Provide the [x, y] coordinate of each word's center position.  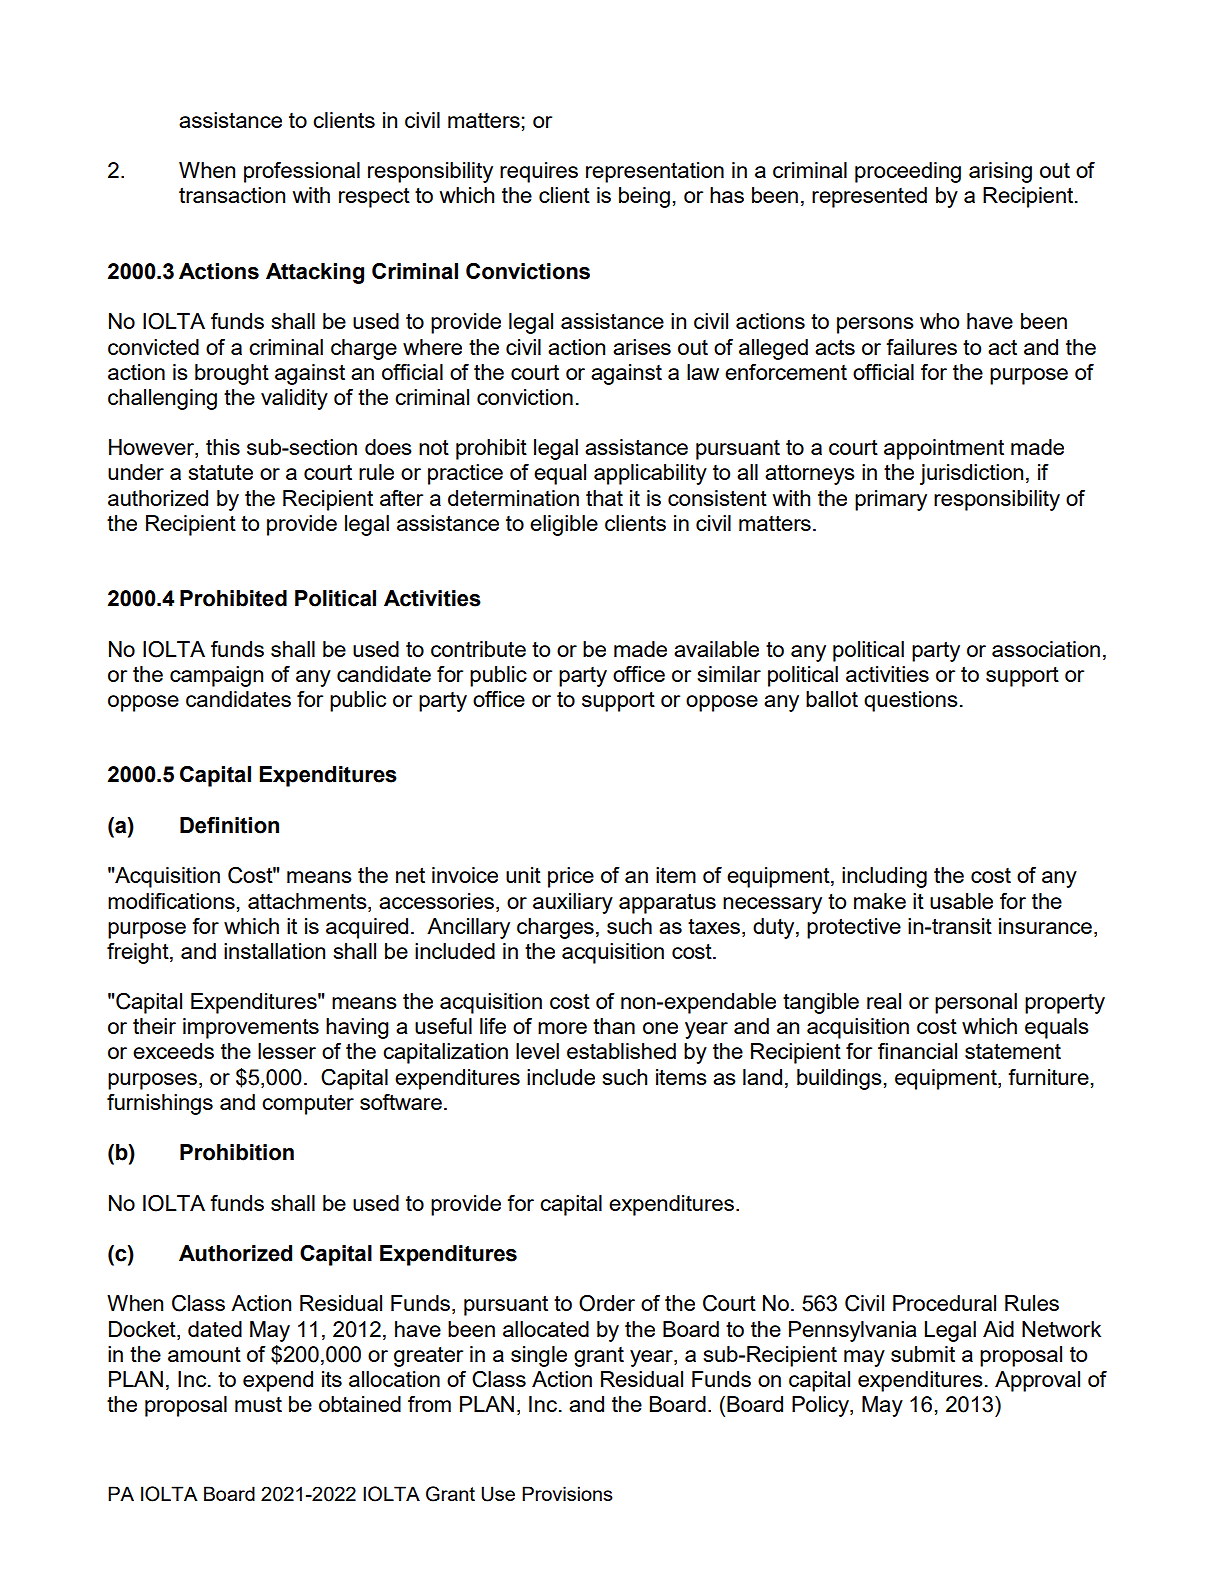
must [258, 1404]
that [604, 498]
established [621, 1051]
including [884, 877]
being [644, 197]
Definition [229, 825]
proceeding [908, 172]
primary [891, 500]
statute [221, 472]
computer [308, 1105]
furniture [1048, 1077]
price [571, 877]
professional [302, 172]
